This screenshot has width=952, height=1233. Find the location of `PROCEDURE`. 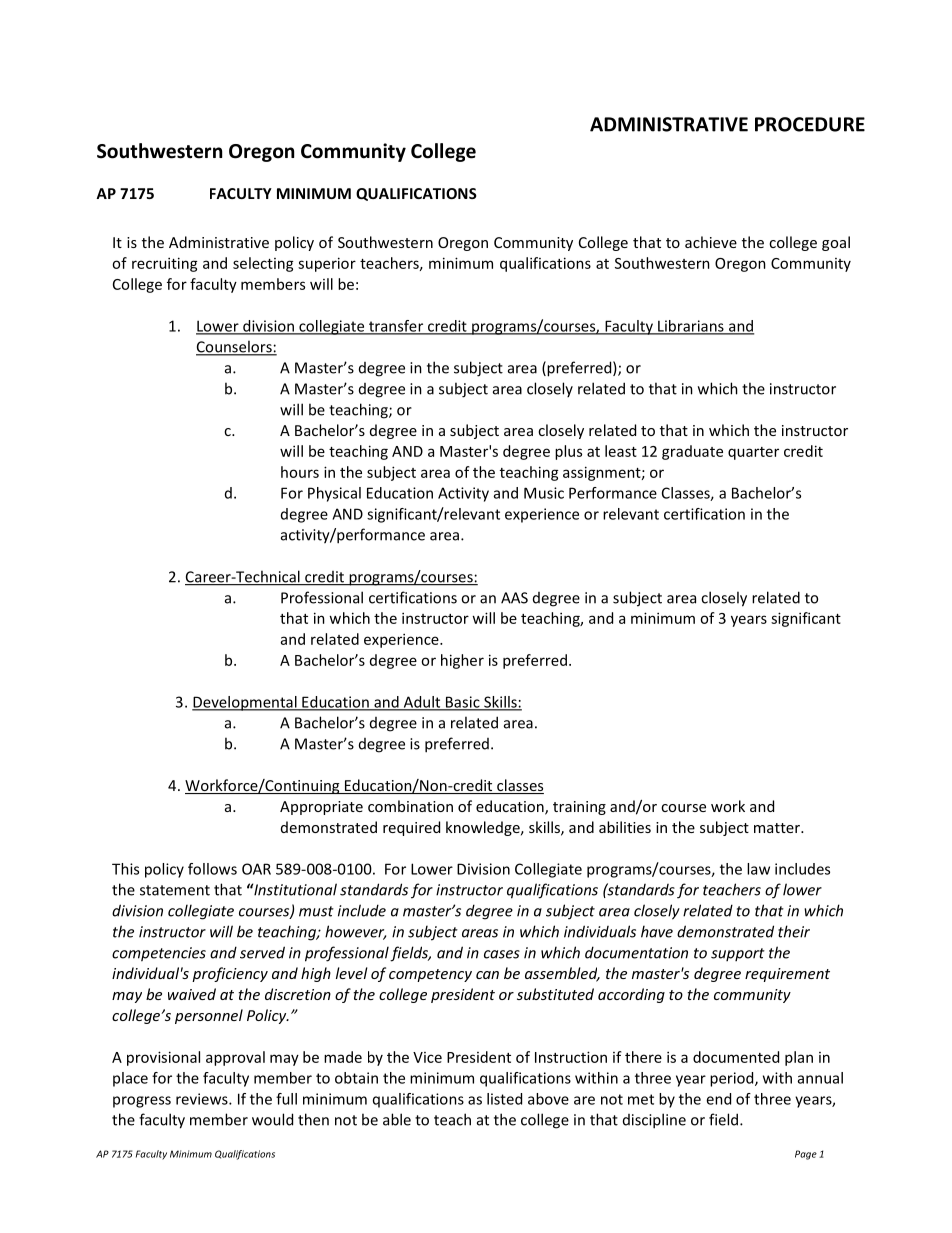

PROCEDURE is located at coordinates (810, 124).
